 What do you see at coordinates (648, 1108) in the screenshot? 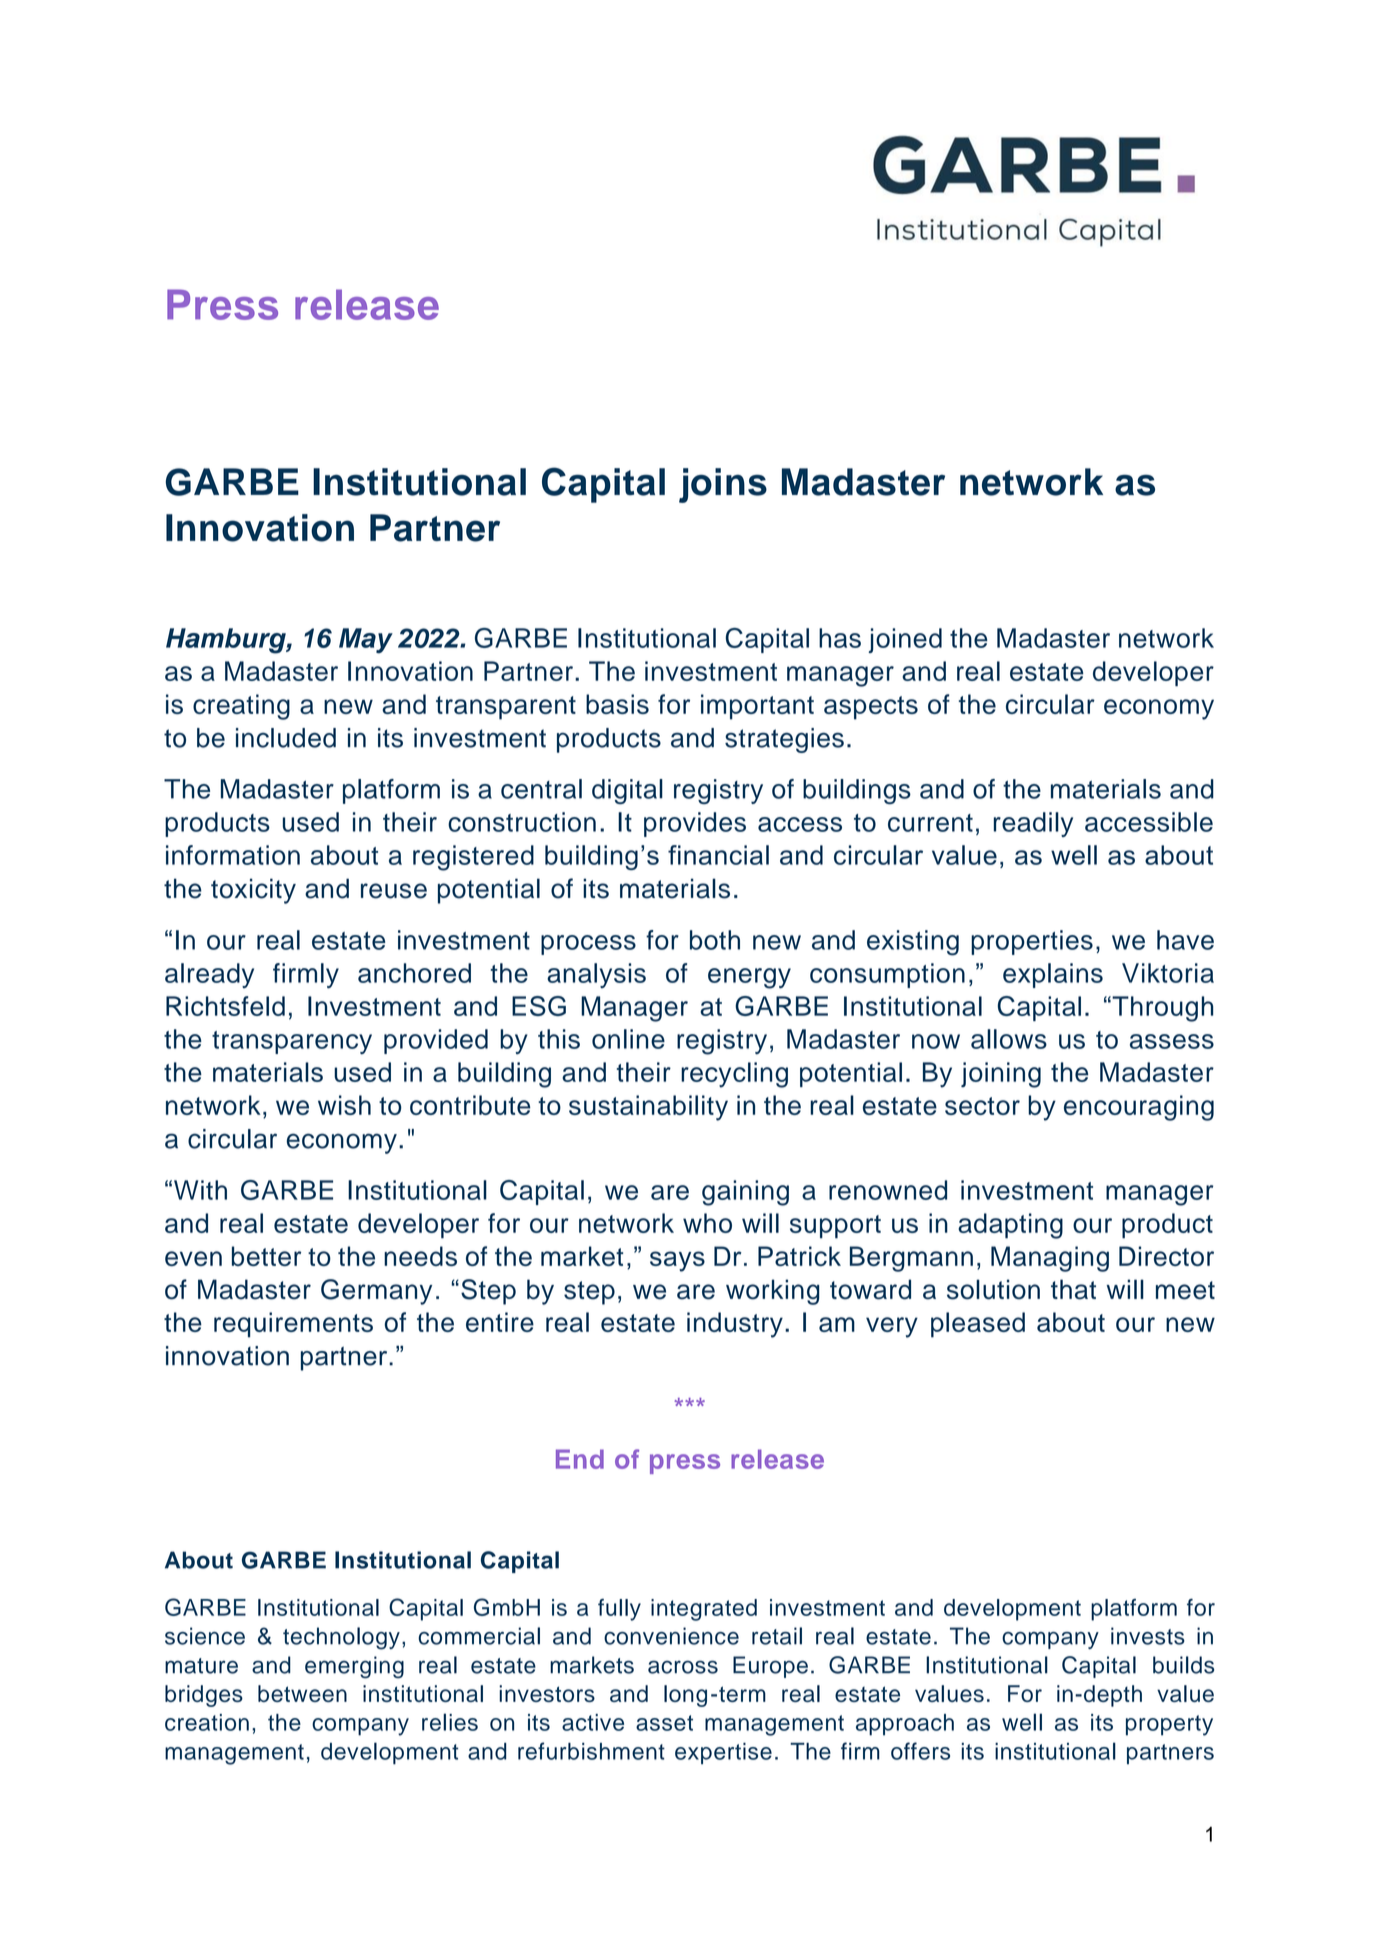
I see `sustainability` at bounding box center [648, 1108].
